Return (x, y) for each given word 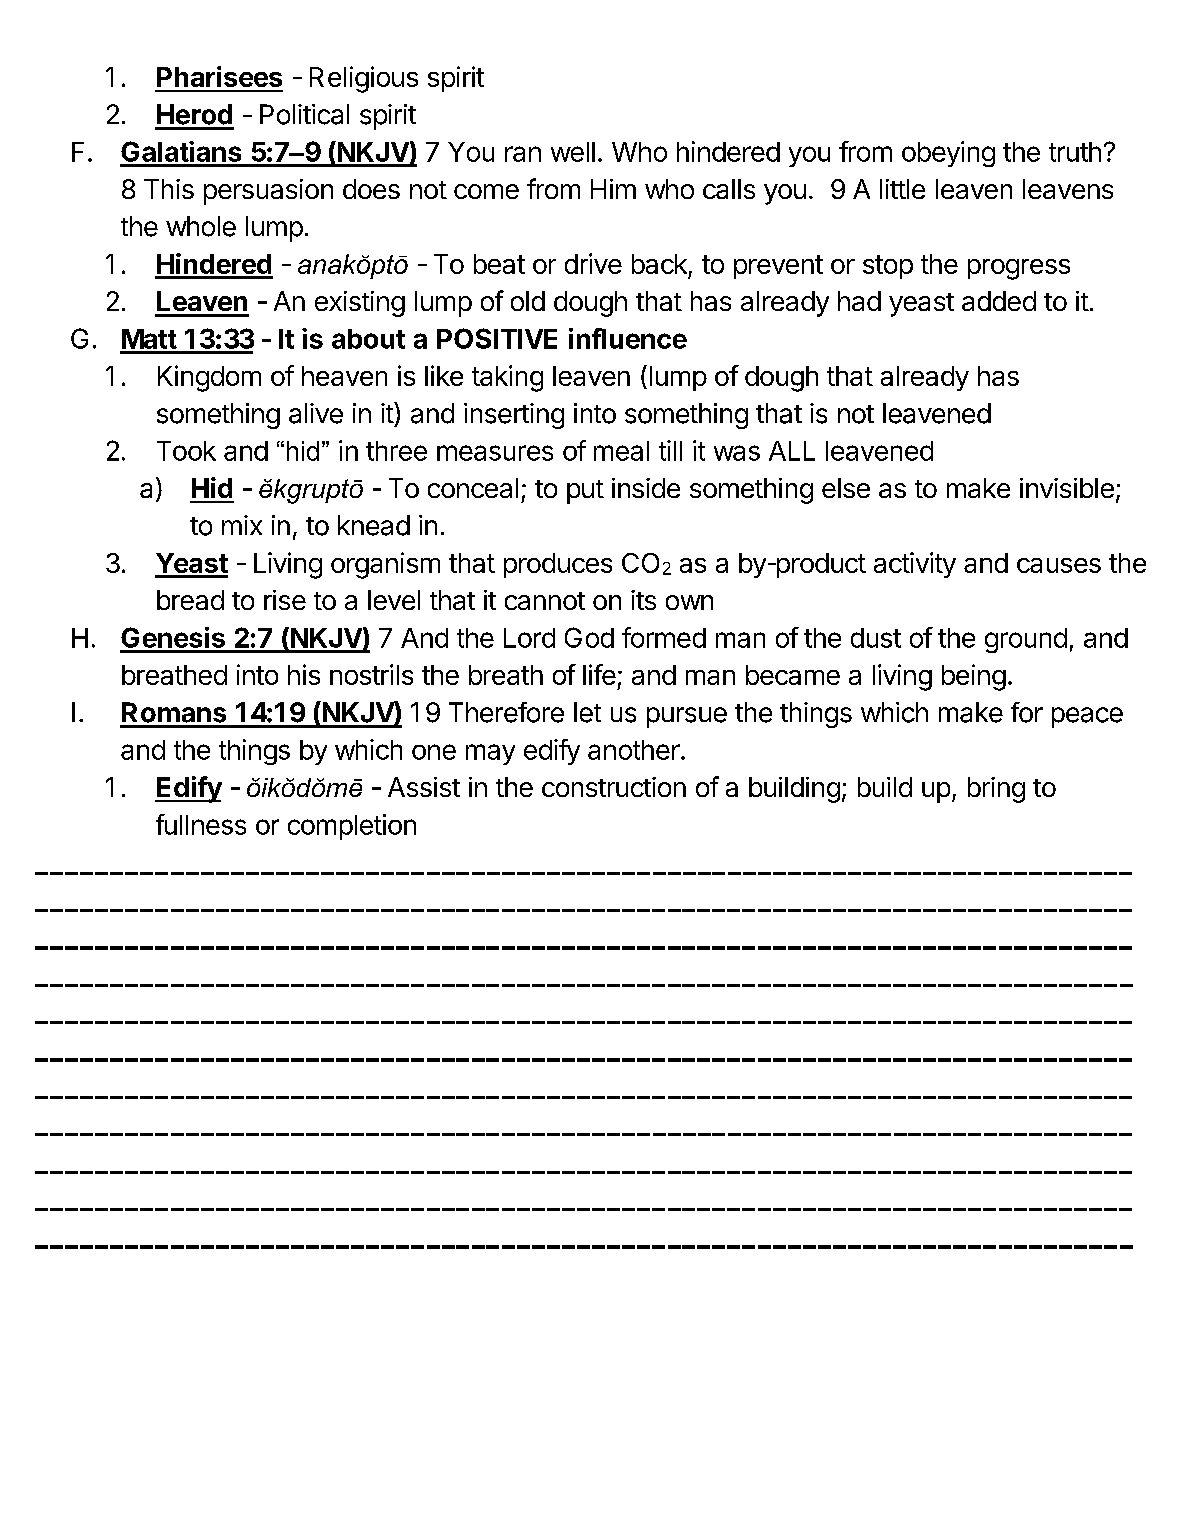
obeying (948, 154)
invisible (1067, 488)
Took (186, 451)
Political (304, 114)
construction (614, 787)
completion (352, 827)
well (573, 152)
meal (621, 451)
